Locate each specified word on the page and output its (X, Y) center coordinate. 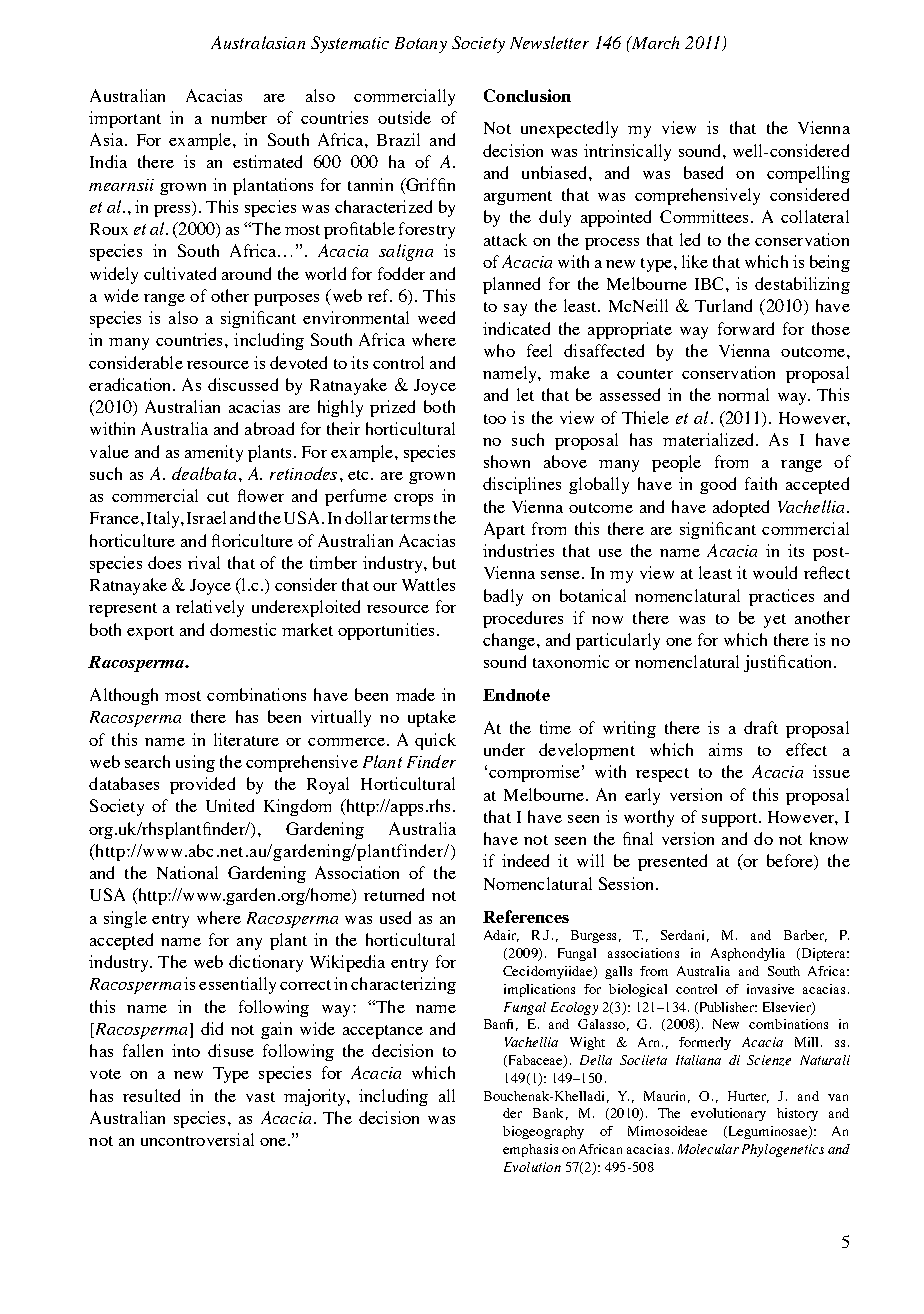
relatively (210, 608)
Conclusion (527, 95)
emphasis (530, 1150)
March (654, 42)
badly (503, 597)
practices (781, 597)
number (239, 117)
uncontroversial (197, 1139)
